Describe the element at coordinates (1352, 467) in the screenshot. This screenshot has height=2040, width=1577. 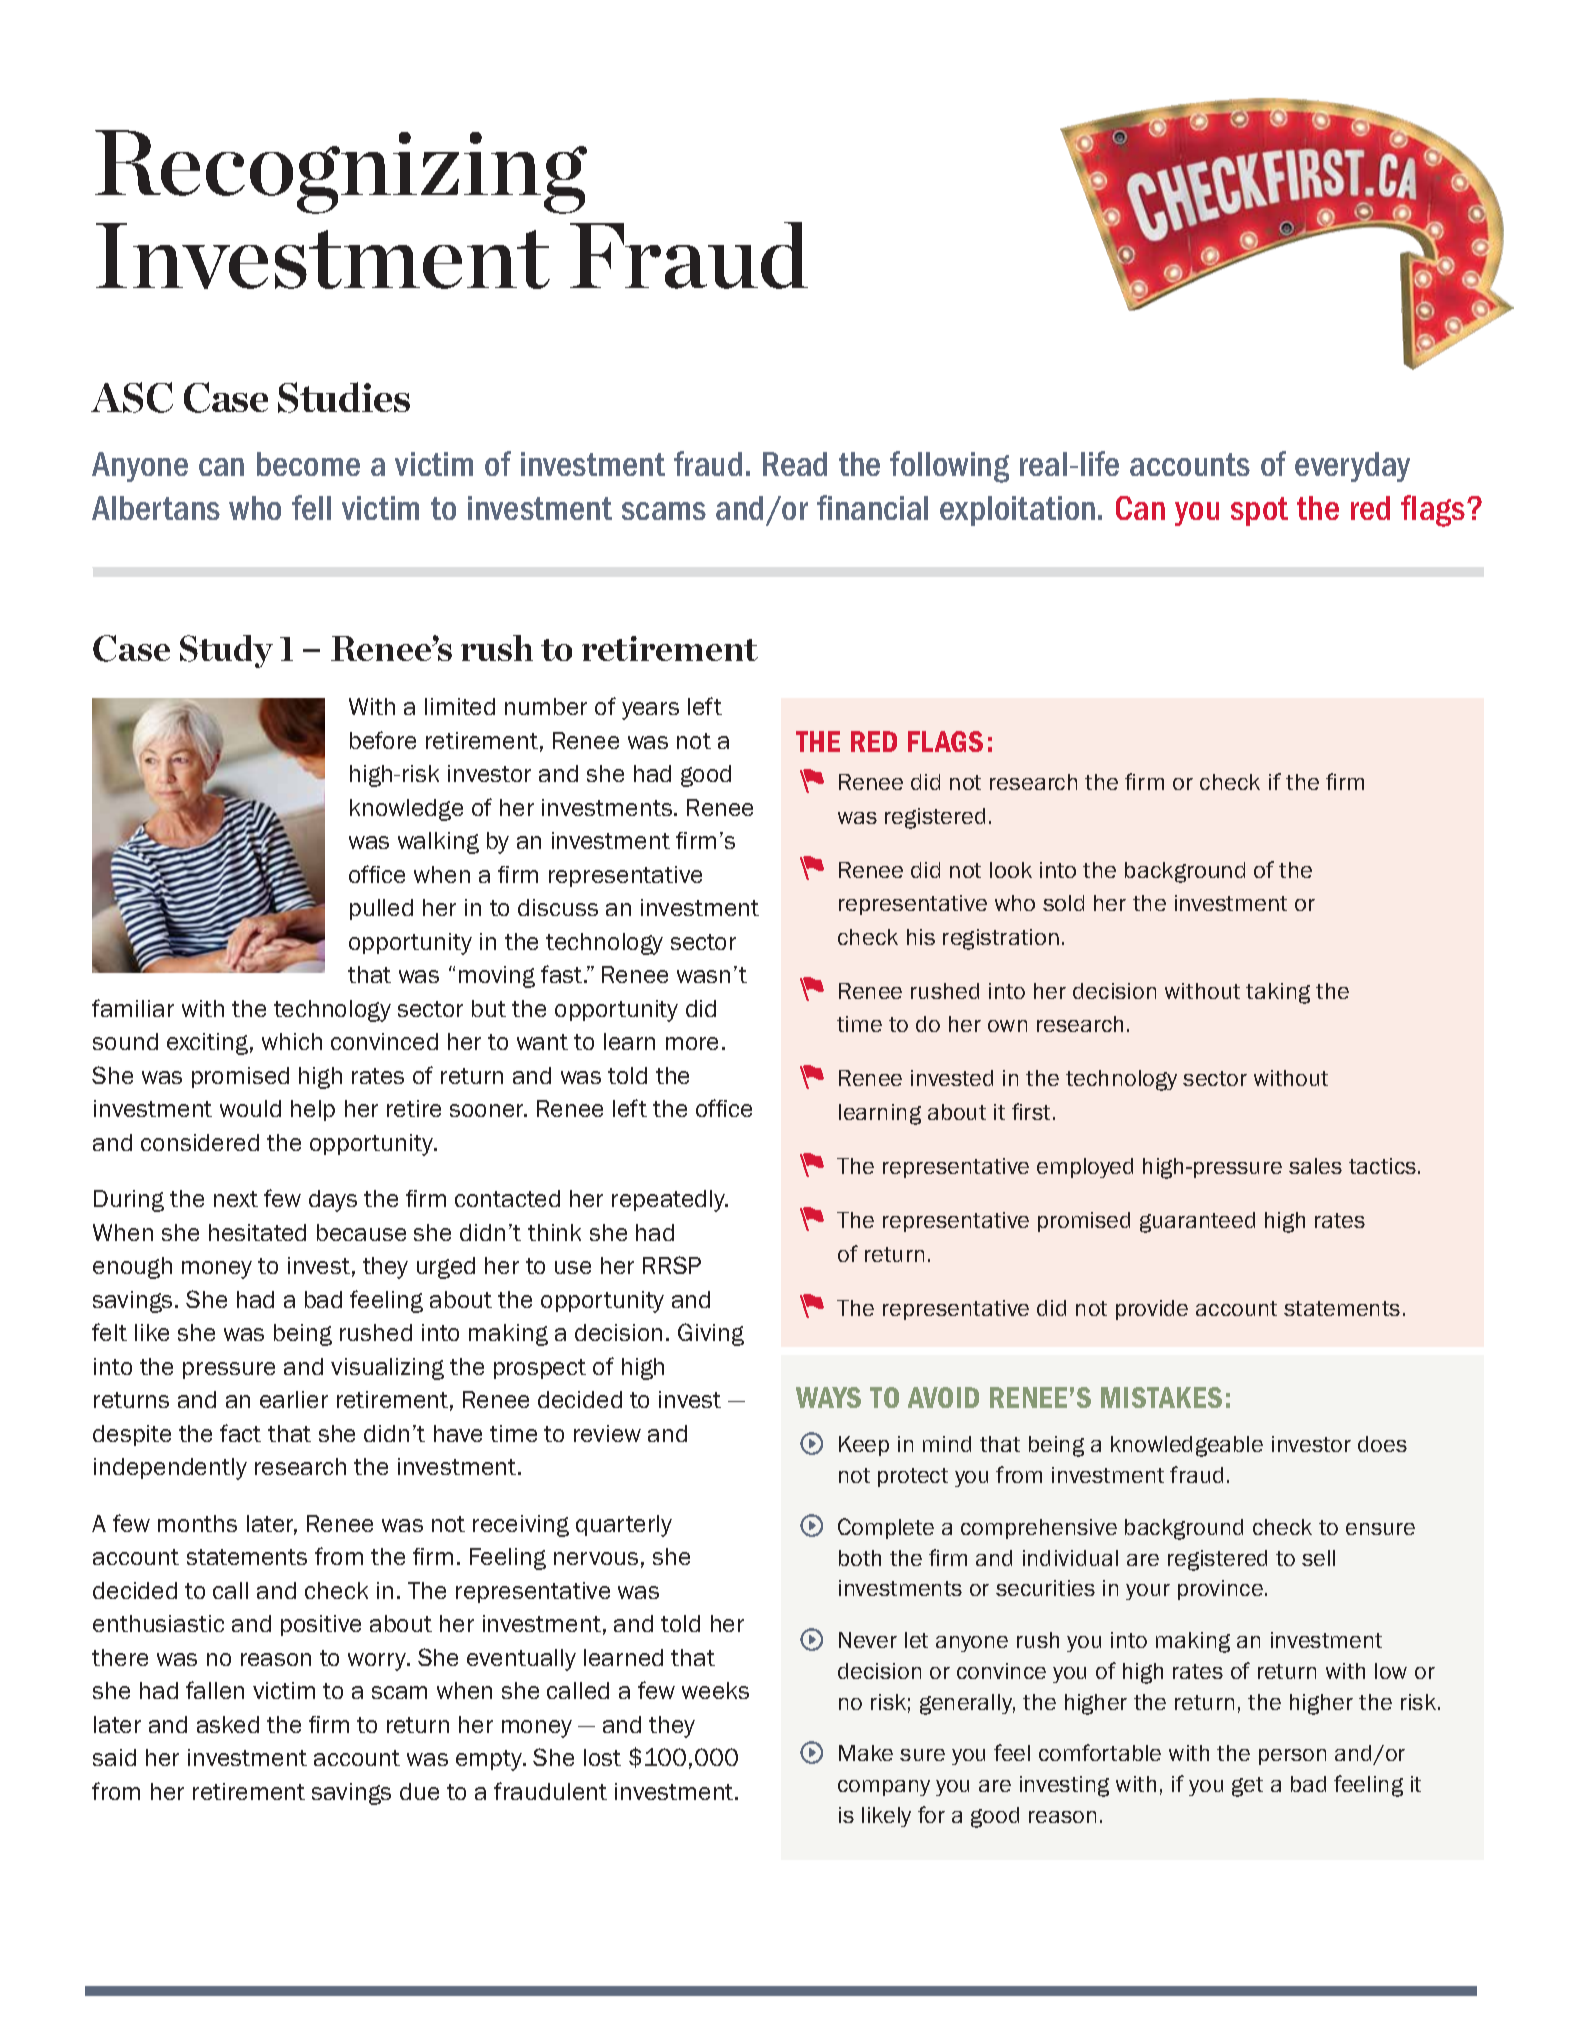
I see `everyday` at that location.
